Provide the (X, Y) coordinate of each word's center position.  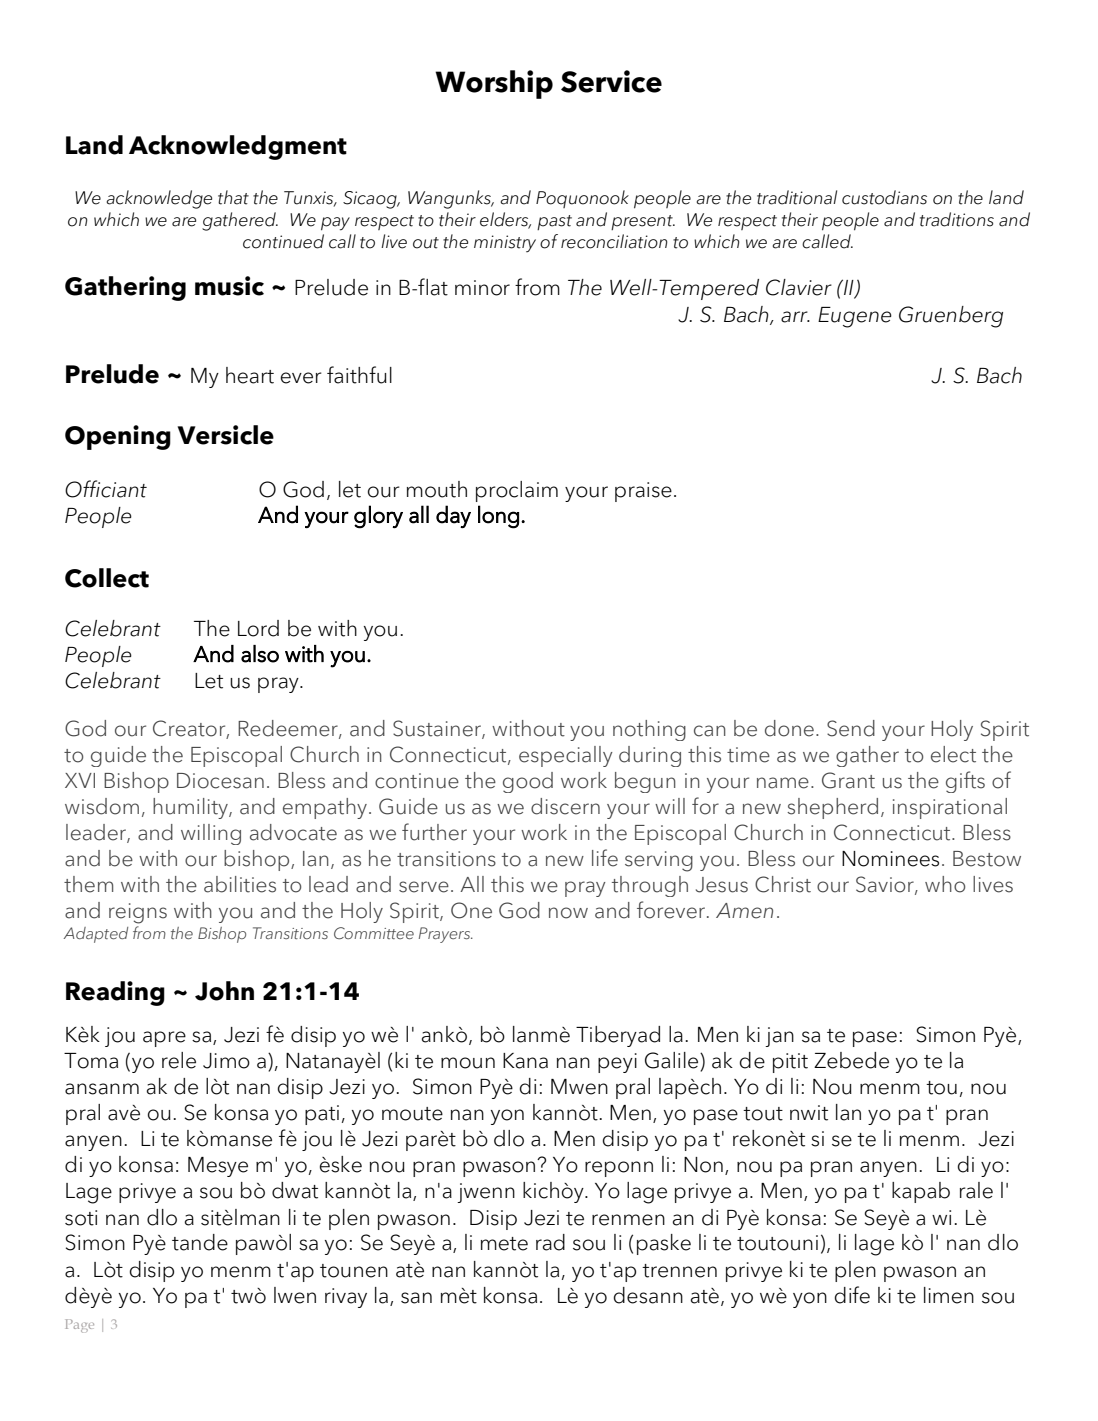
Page (79, 1326)
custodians (884, 197)
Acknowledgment (238, 147)
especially (566, 756)
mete (504, 1244)
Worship (494, 84)
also (260, 654)
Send (851, 728)
